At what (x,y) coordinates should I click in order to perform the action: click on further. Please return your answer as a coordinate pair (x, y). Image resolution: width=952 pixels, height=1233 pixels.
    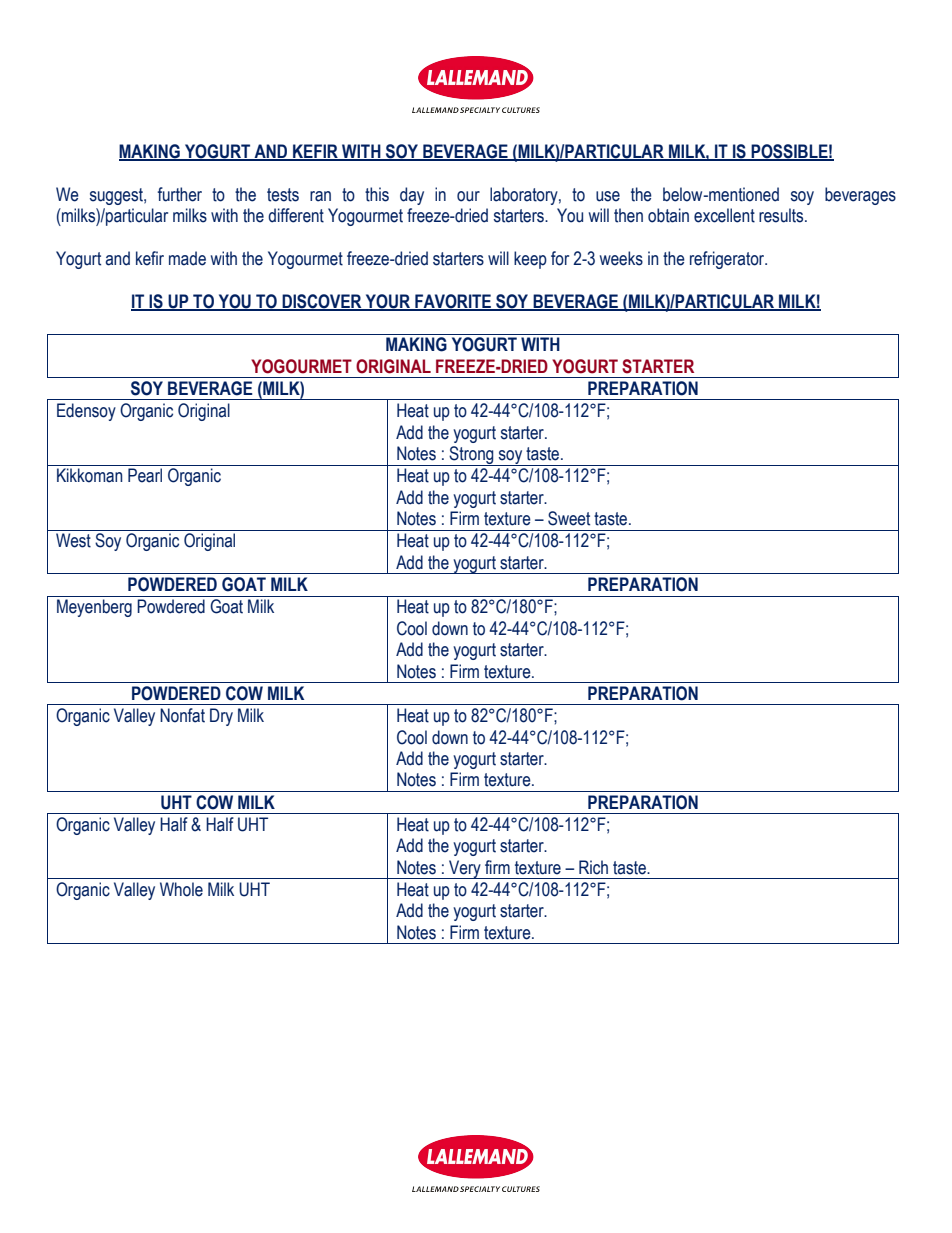
    Looking at the image, I should click on (180, 194).
